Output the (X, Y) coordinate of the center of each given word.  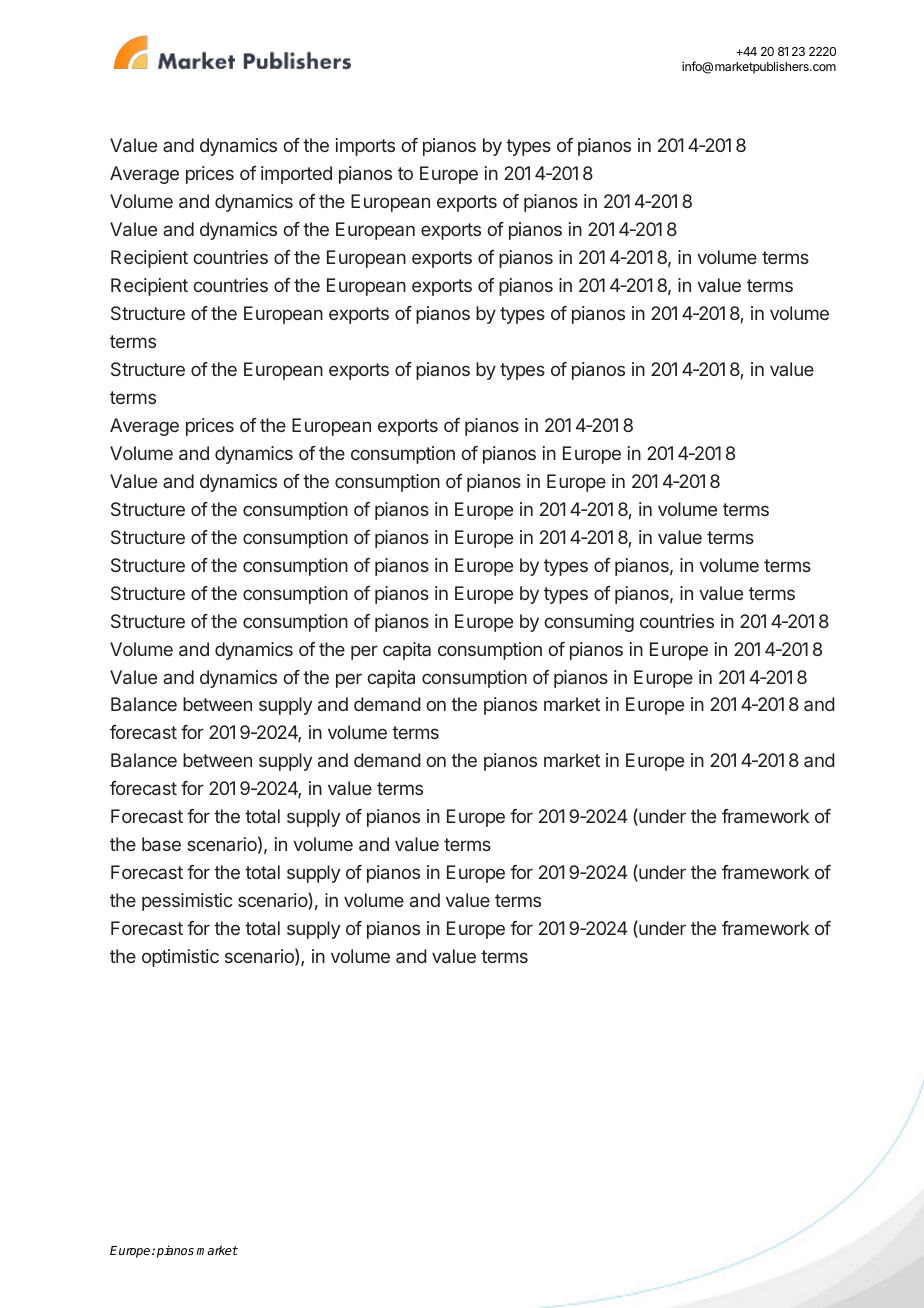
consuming (589, 623)
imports (365, 147)
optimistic (180, 958)
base (161, 844)
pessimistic (187, 902)
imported (296, 175)
